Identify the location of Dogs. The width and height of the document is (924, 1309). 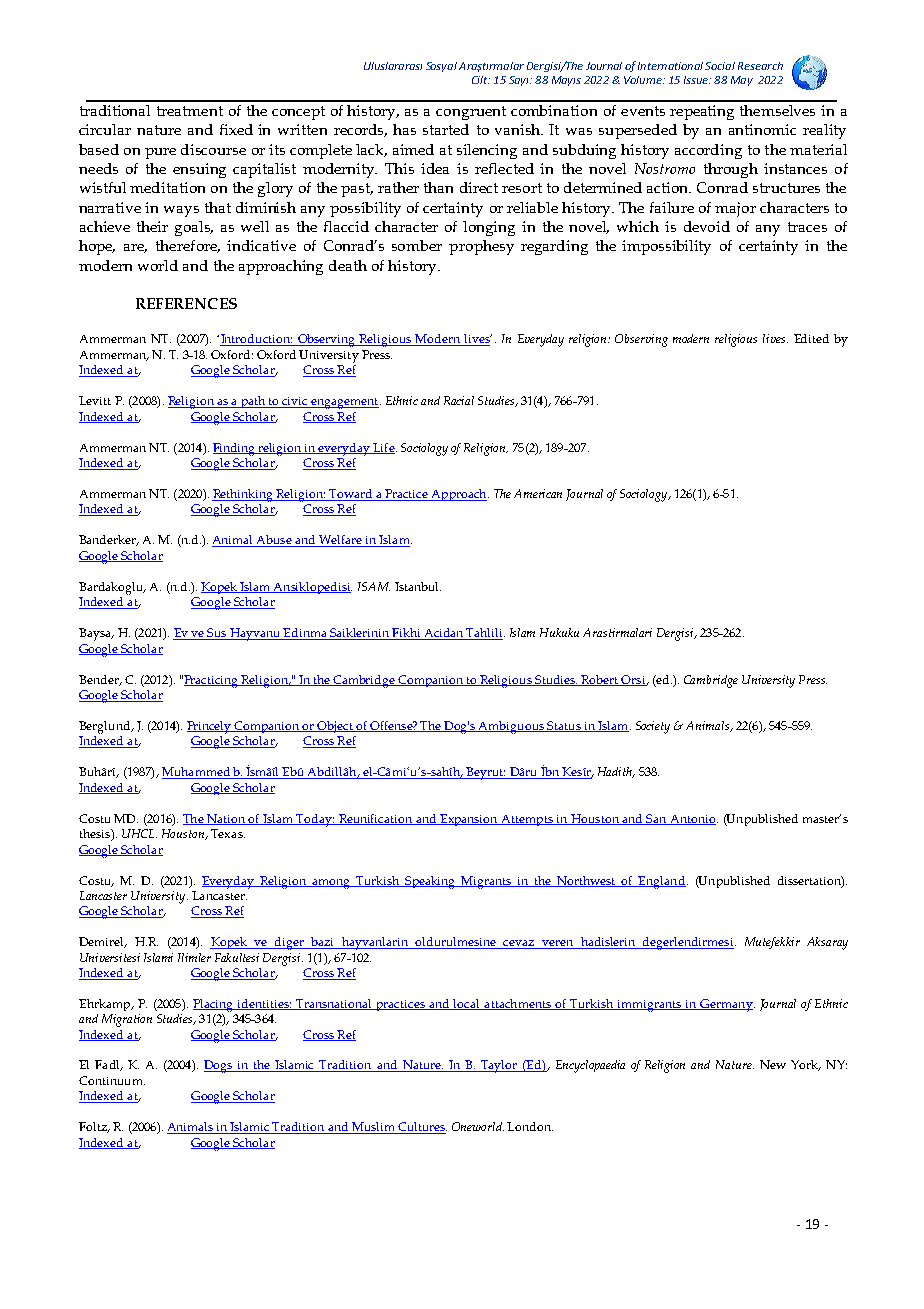
(219, 1066).
